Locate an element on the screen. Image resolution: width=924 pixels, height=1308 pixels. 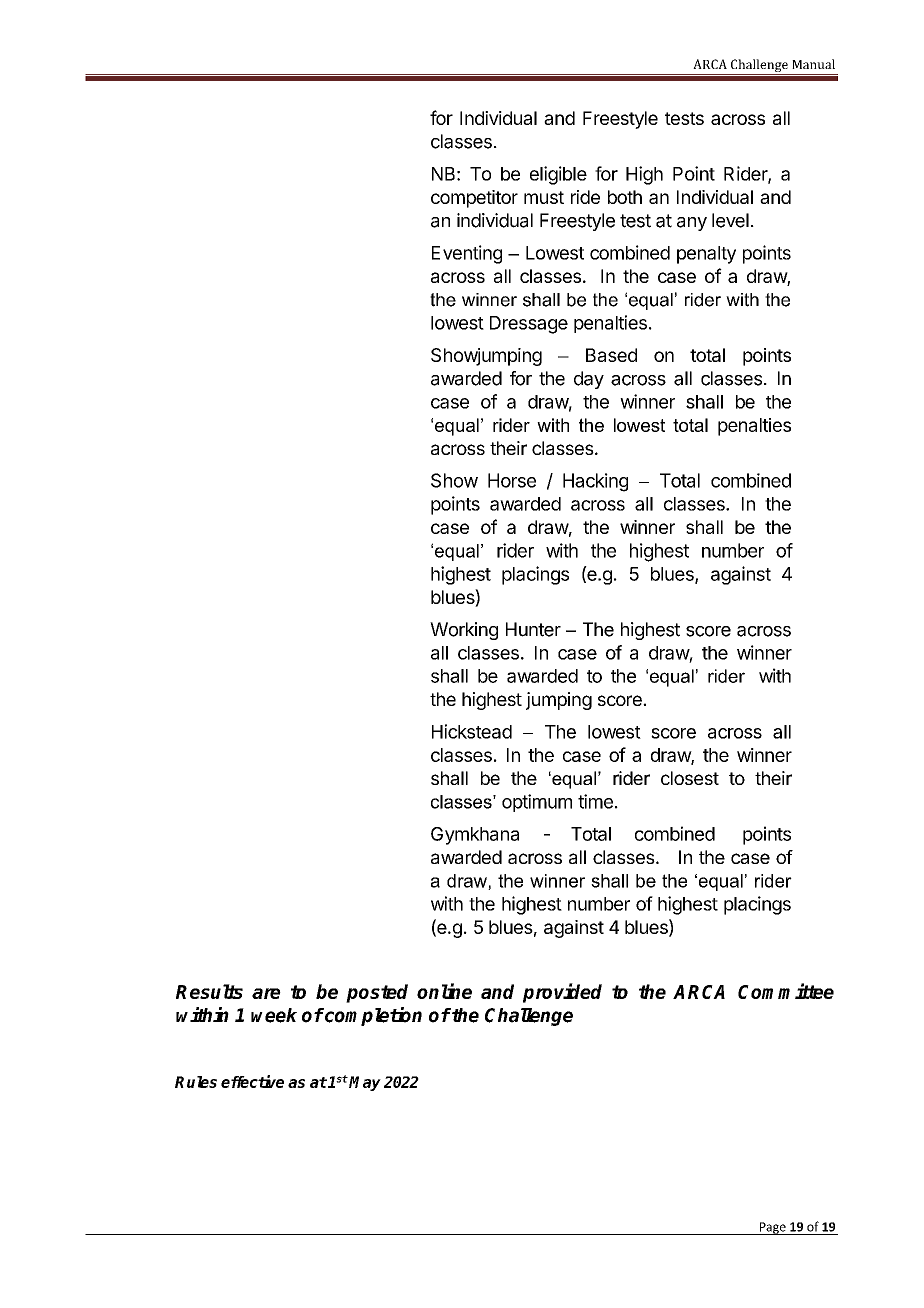
May is located at coordinates (365, 1083).
